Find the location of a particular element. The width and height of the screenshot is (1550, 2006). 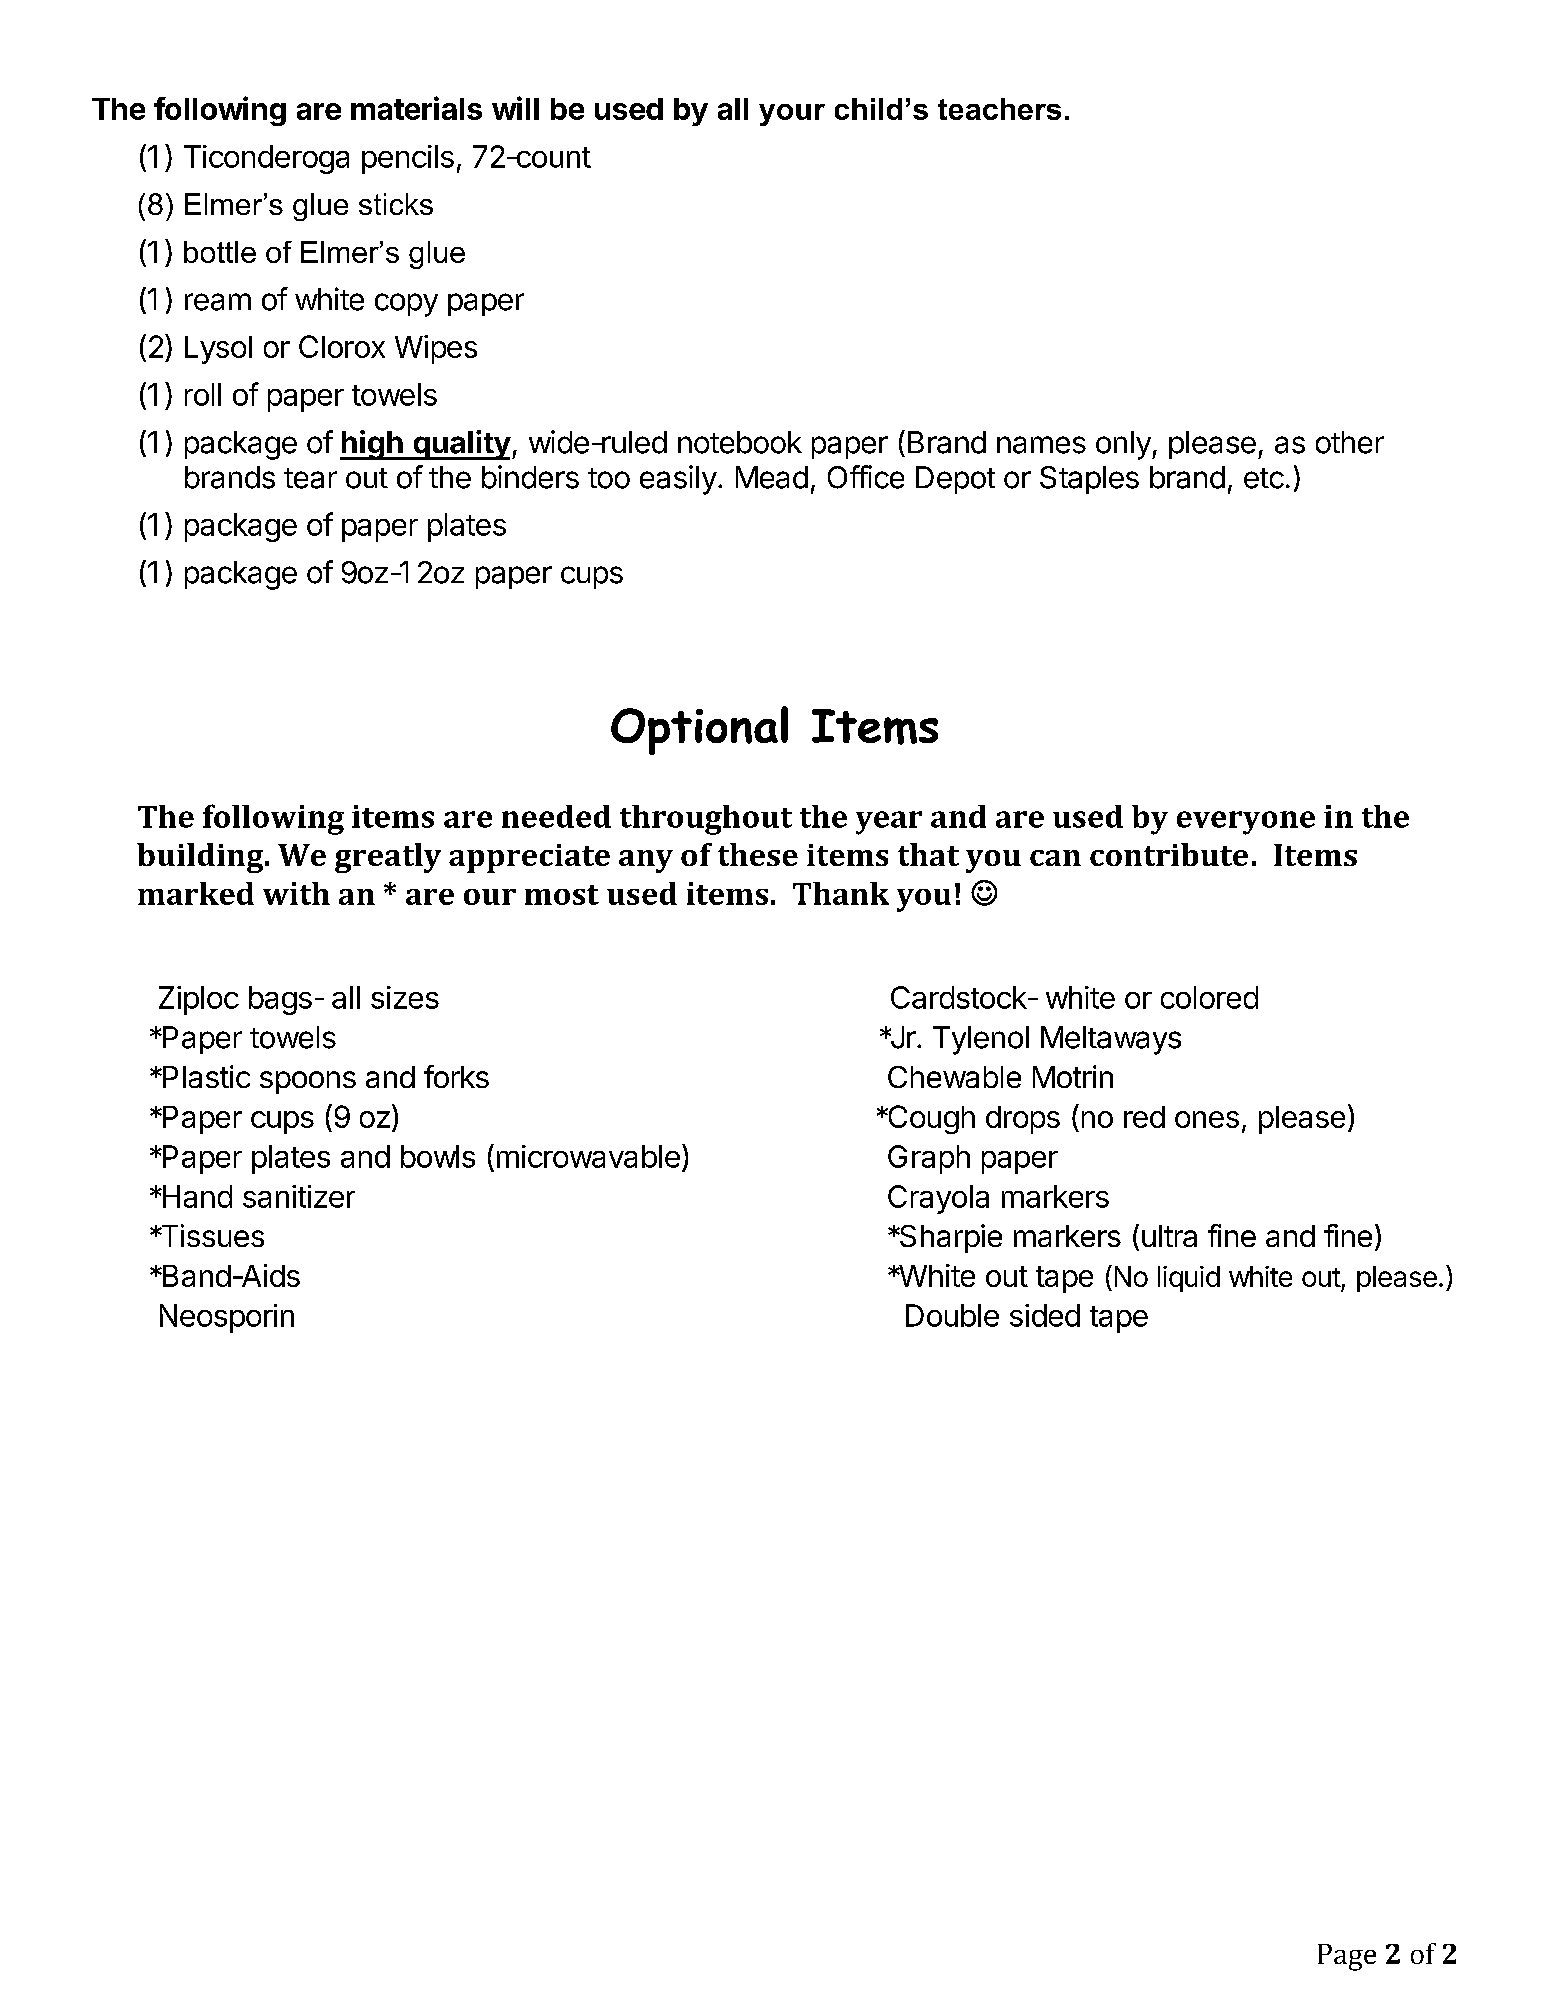

Mead is located at coordinates (772, 477).
